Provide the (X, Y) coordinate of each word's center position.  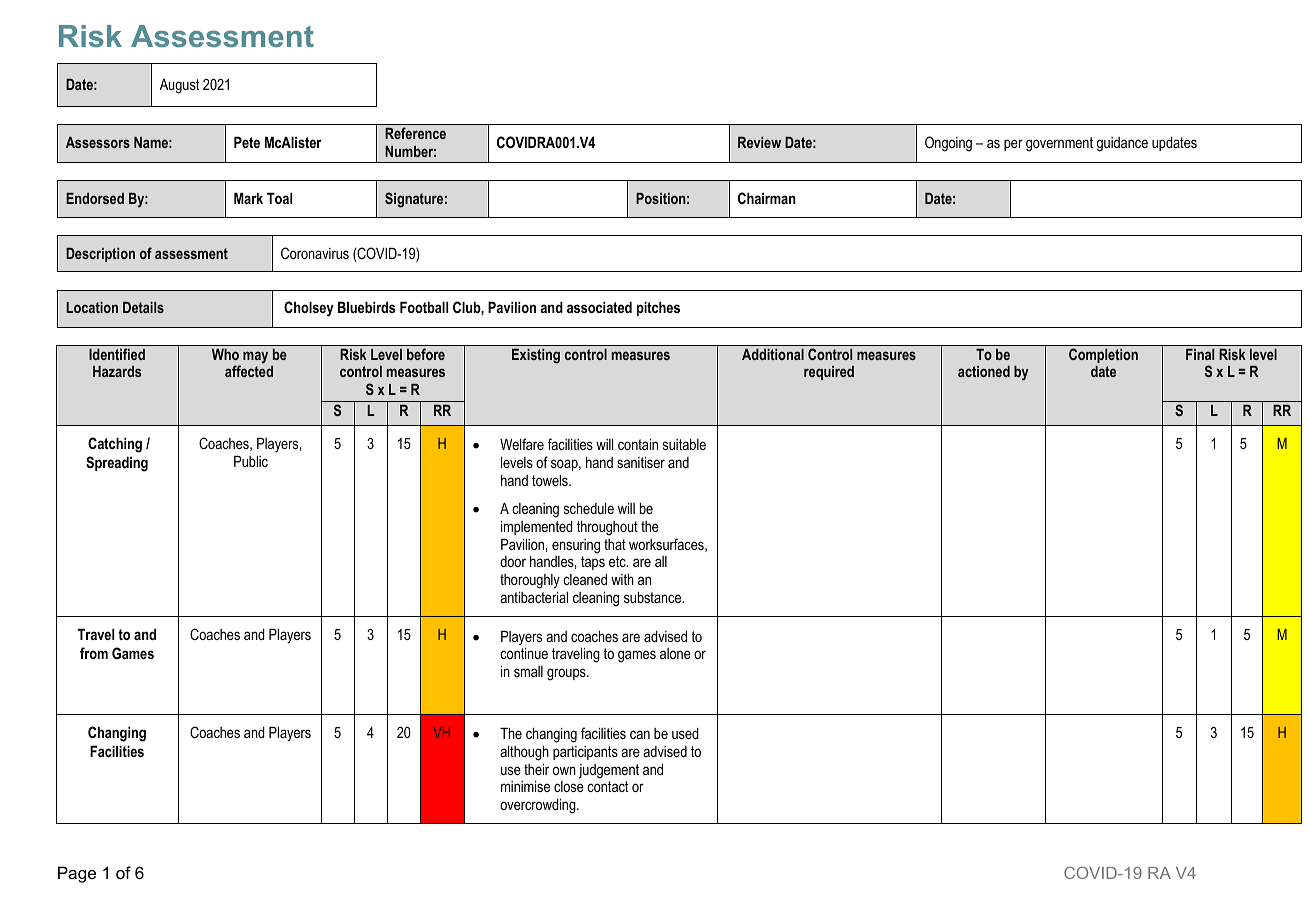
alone (675, 653)
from (94, 653)
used (685, 733)
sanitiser (641, 462)
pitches (658, 308)
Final (1200, 354)
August (179, 86)
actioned (984, 371)
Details (143, 307)
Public (251, 461)
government (1059, 144)
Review (759, 142)
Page (77, 874)
